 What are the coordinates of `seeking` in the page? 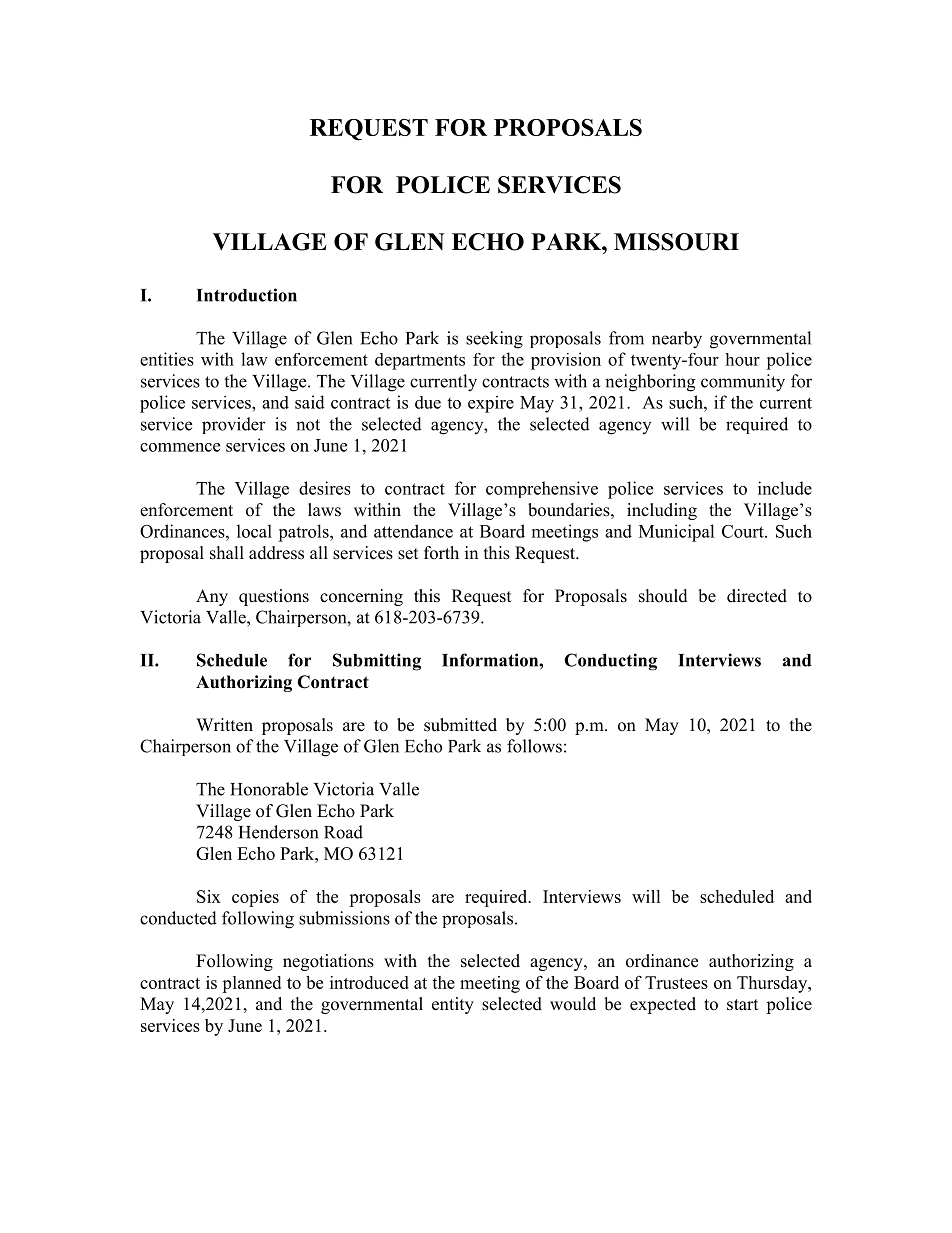 It's located at (494, 340).
